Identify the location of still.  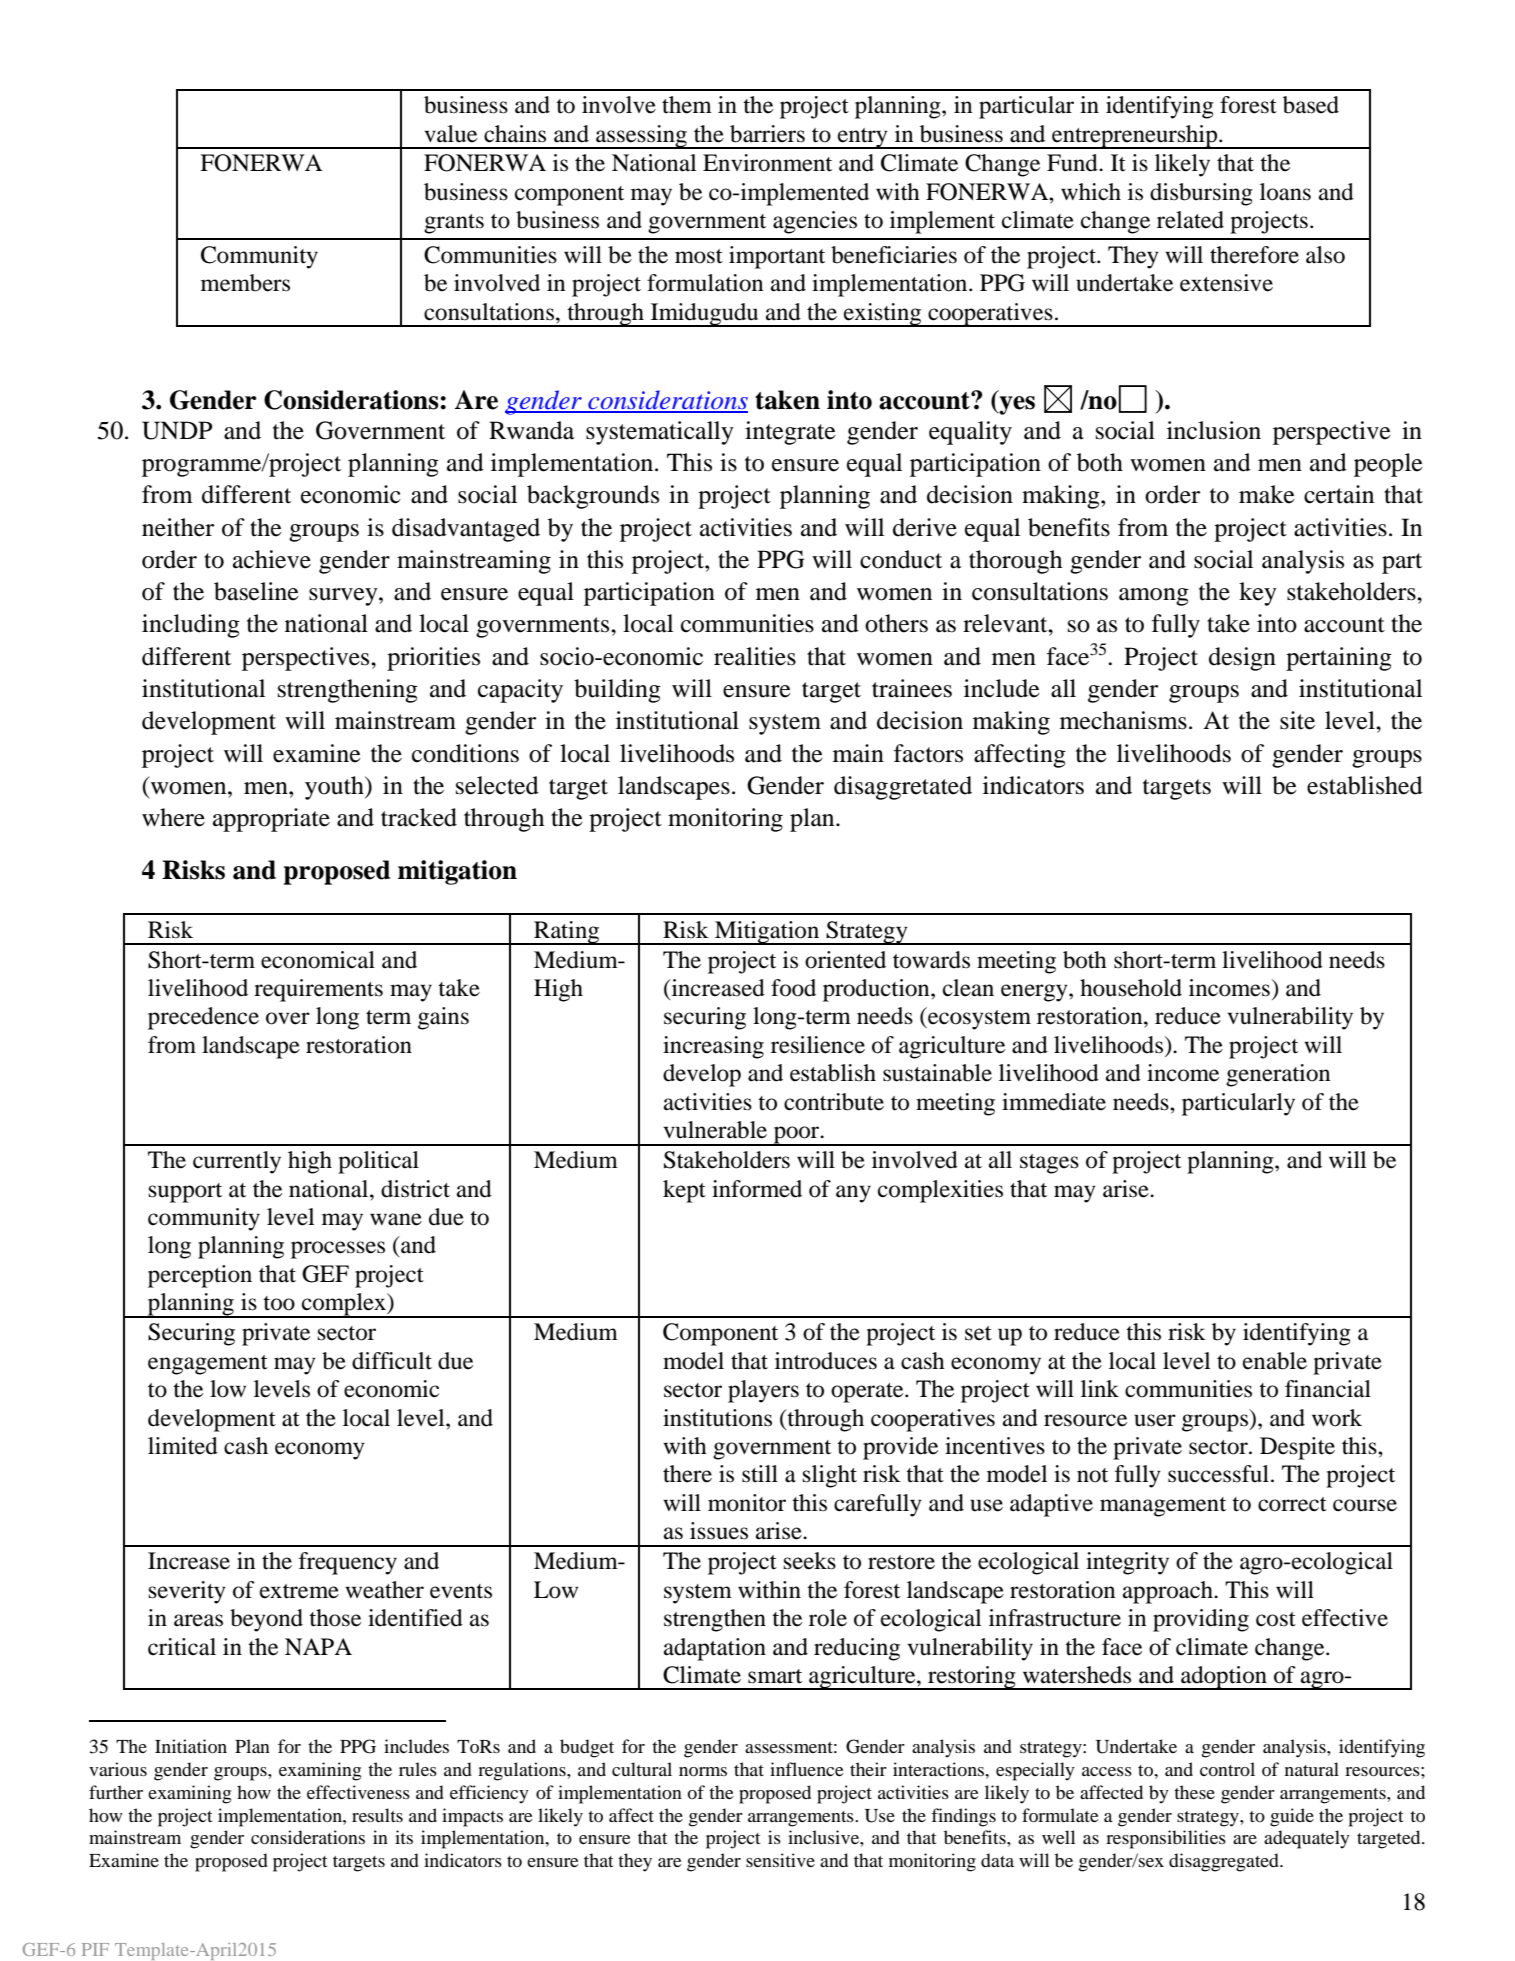
(760, 1474).
